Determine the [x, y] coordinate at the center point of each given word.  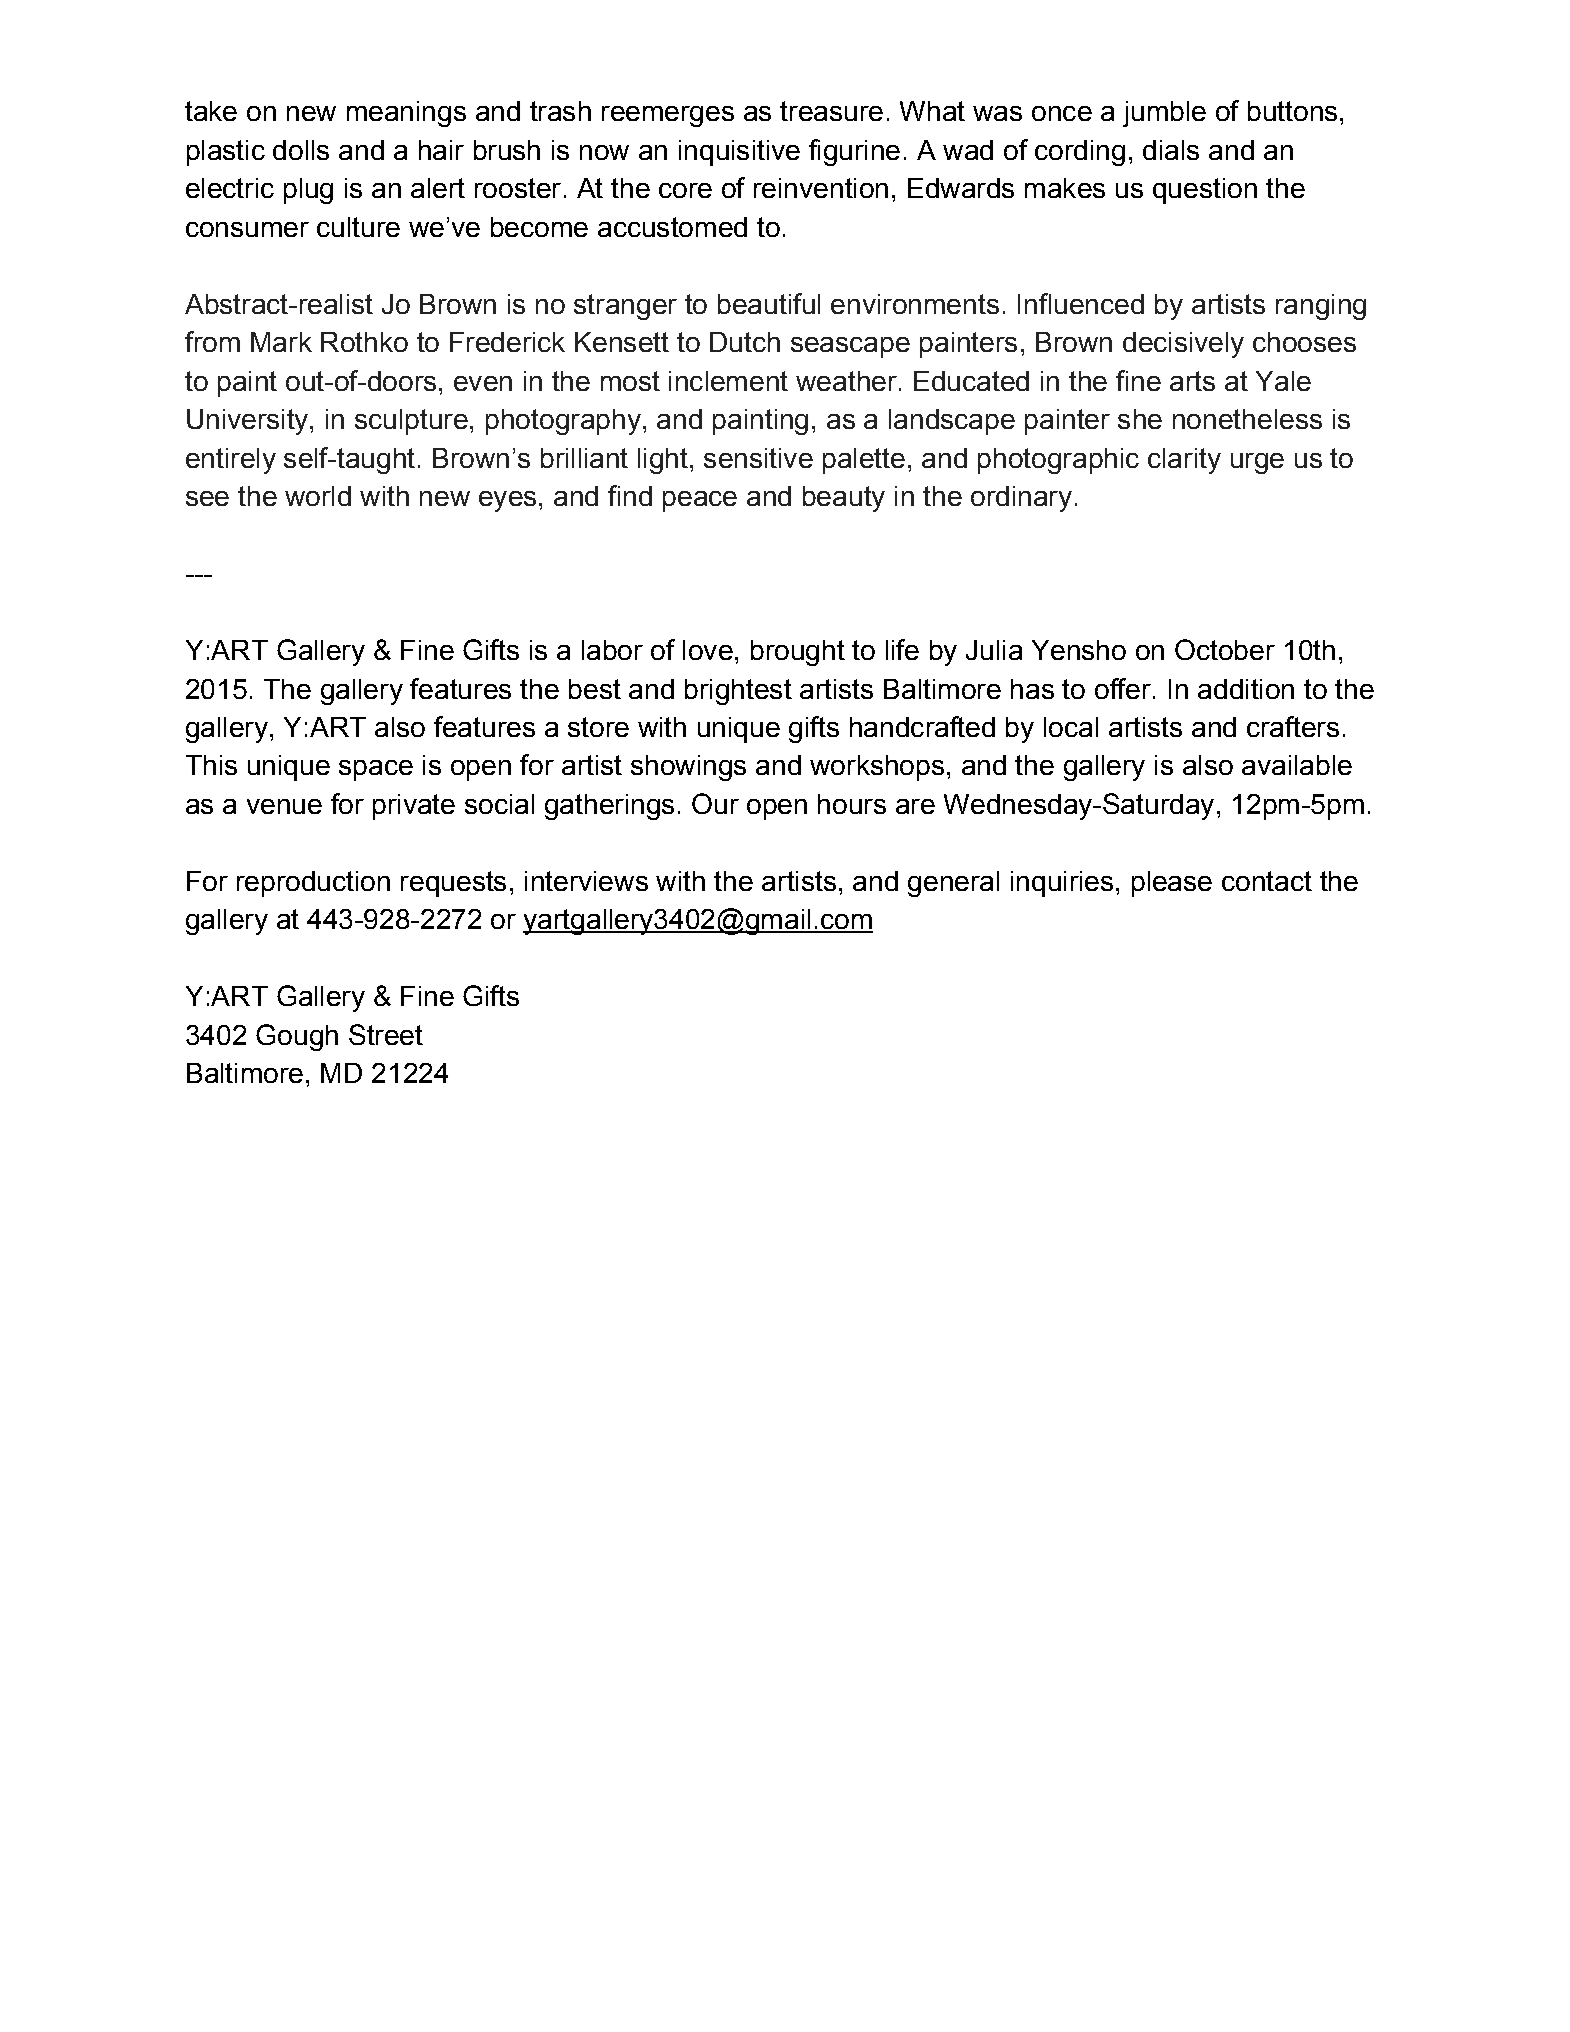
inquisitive [739, 153]
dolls [301, 150]
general [953, 884]
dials [1171, 150]
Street [386, 1034]
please [1172, 884]
